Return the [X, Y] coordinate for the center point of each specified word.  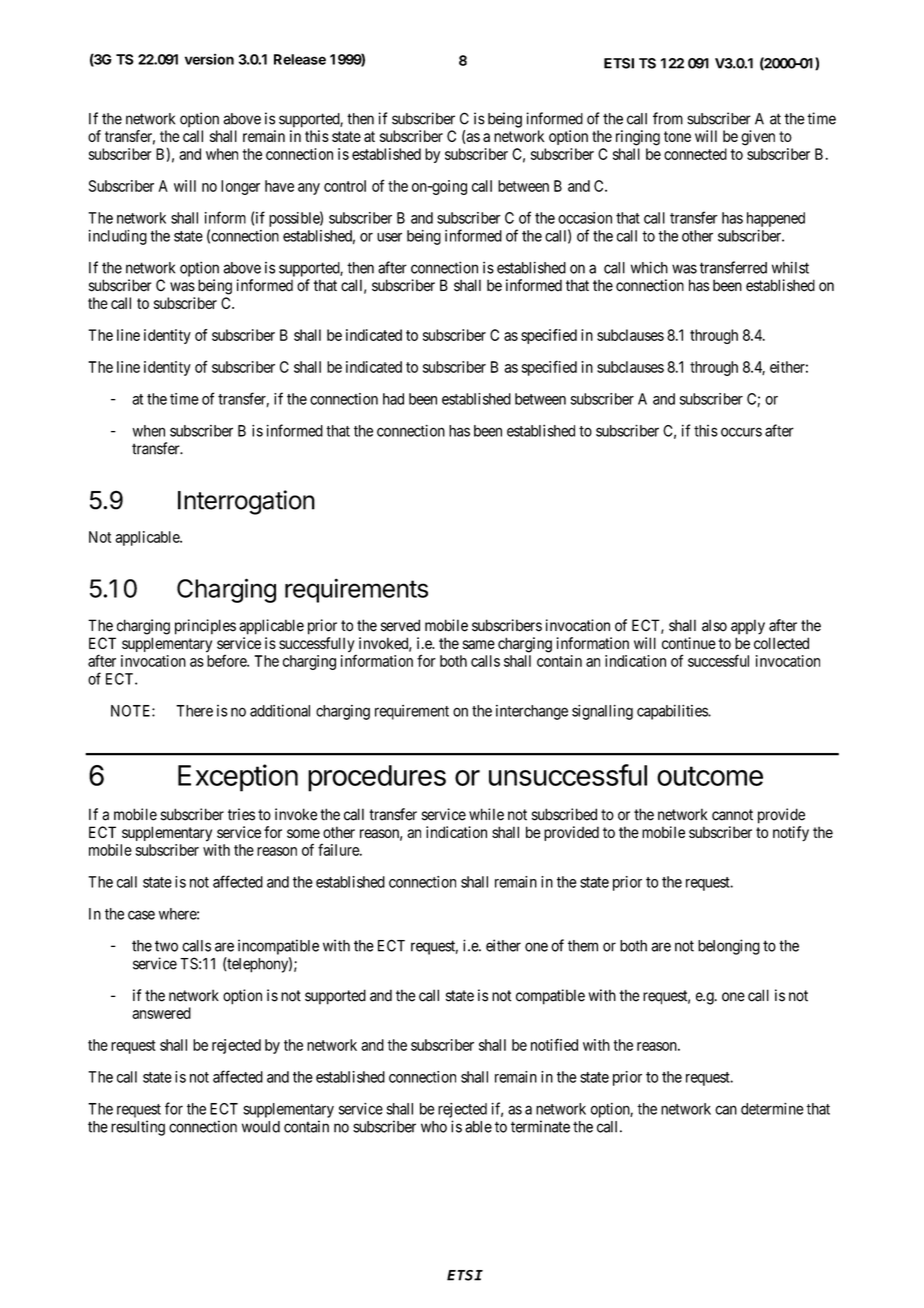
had [393, 399]
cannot [732, 815]
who [434, 1127]
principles [205, 627]
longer [240, 187]
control [345, 186]
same [479, 644]
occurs [741, 432]
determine [772, 1109]
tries [241, 814]
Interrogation [246, 502]
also [714, 625]
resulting [138, 1128]
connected [695, 154]
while [486, 814]
